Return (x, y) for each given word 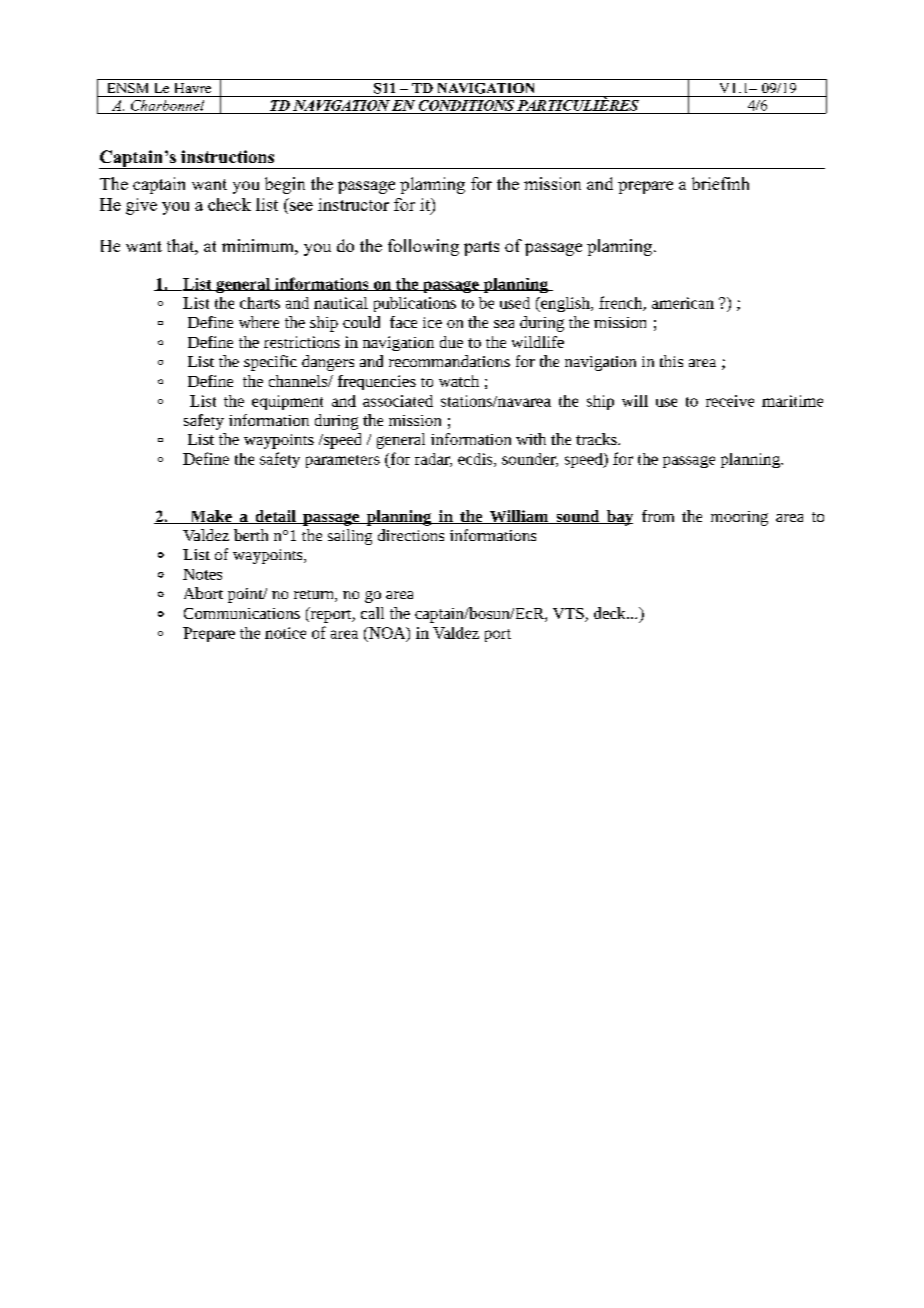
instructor (353, 204)
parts (481, 248)
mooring (739, 518)
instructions (227, 156)
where (259, 322)
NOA (387, 634)
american (683, 303)
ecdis (476, 460)
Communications (242, 613)
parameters (343, 461)
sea (504, 324)
